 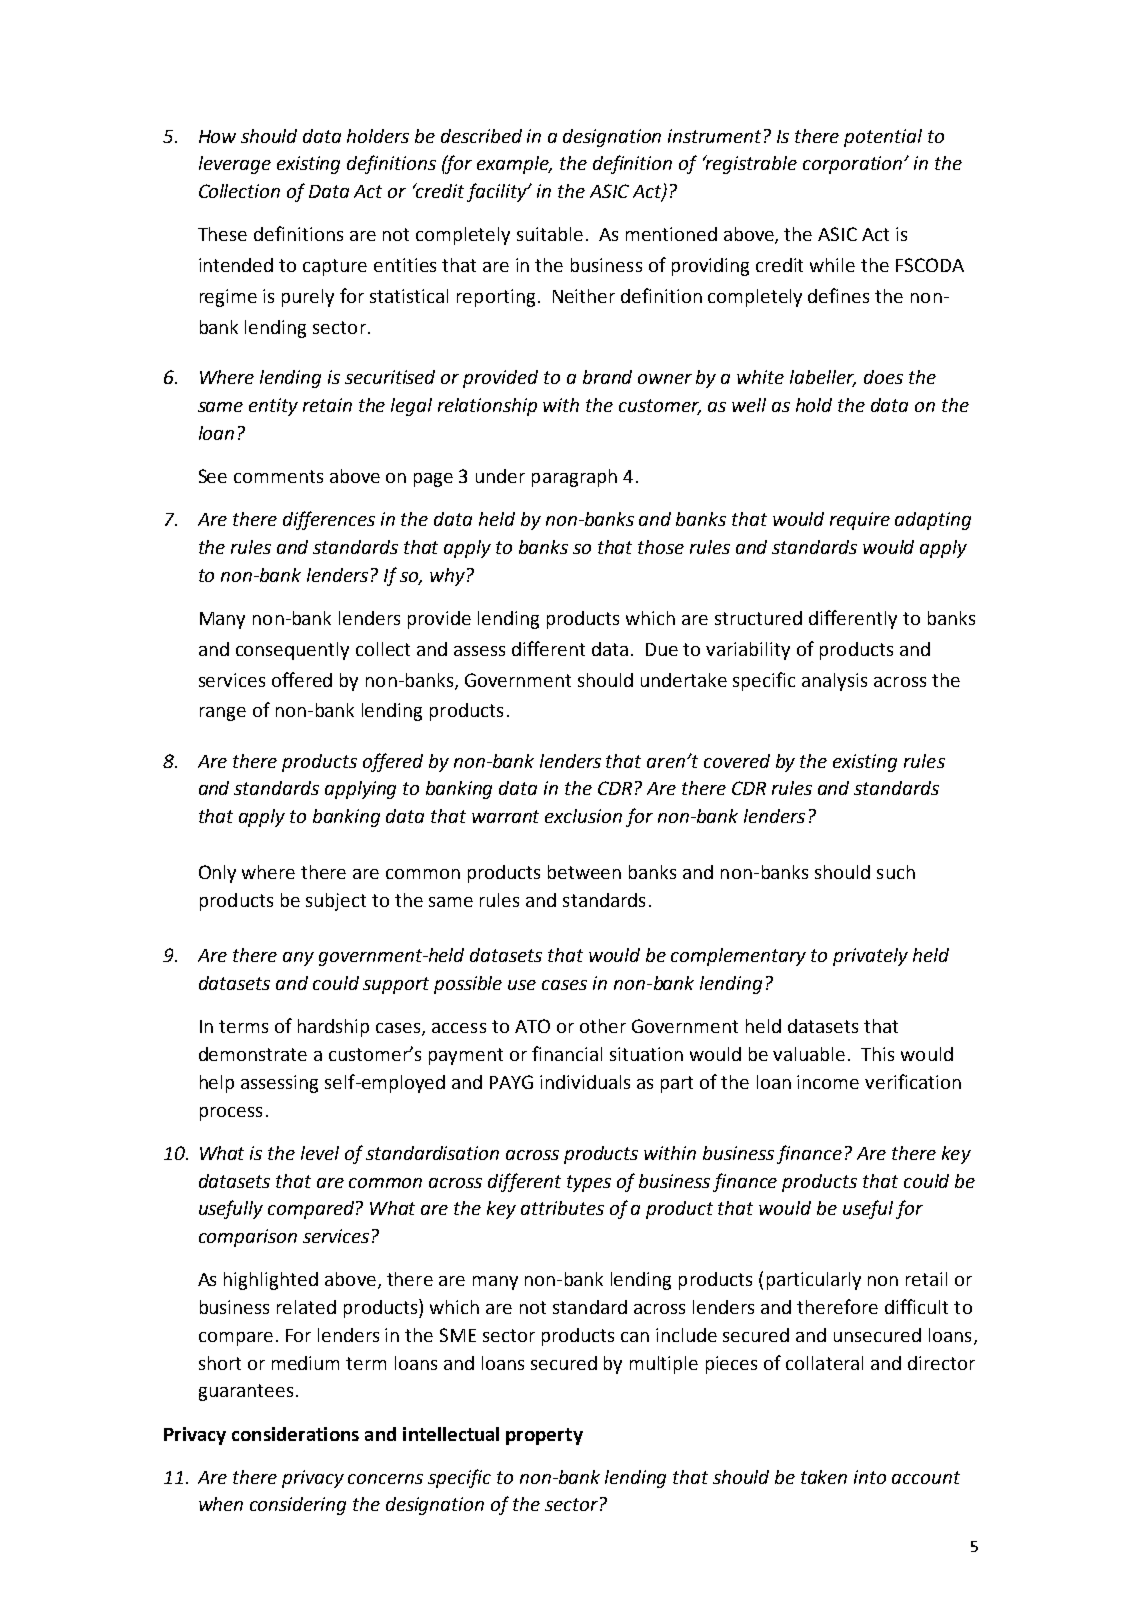 What do you see at coordinates (877, 1054) in the screenshot?
I see `This` at bounding box center [877, 1054].
